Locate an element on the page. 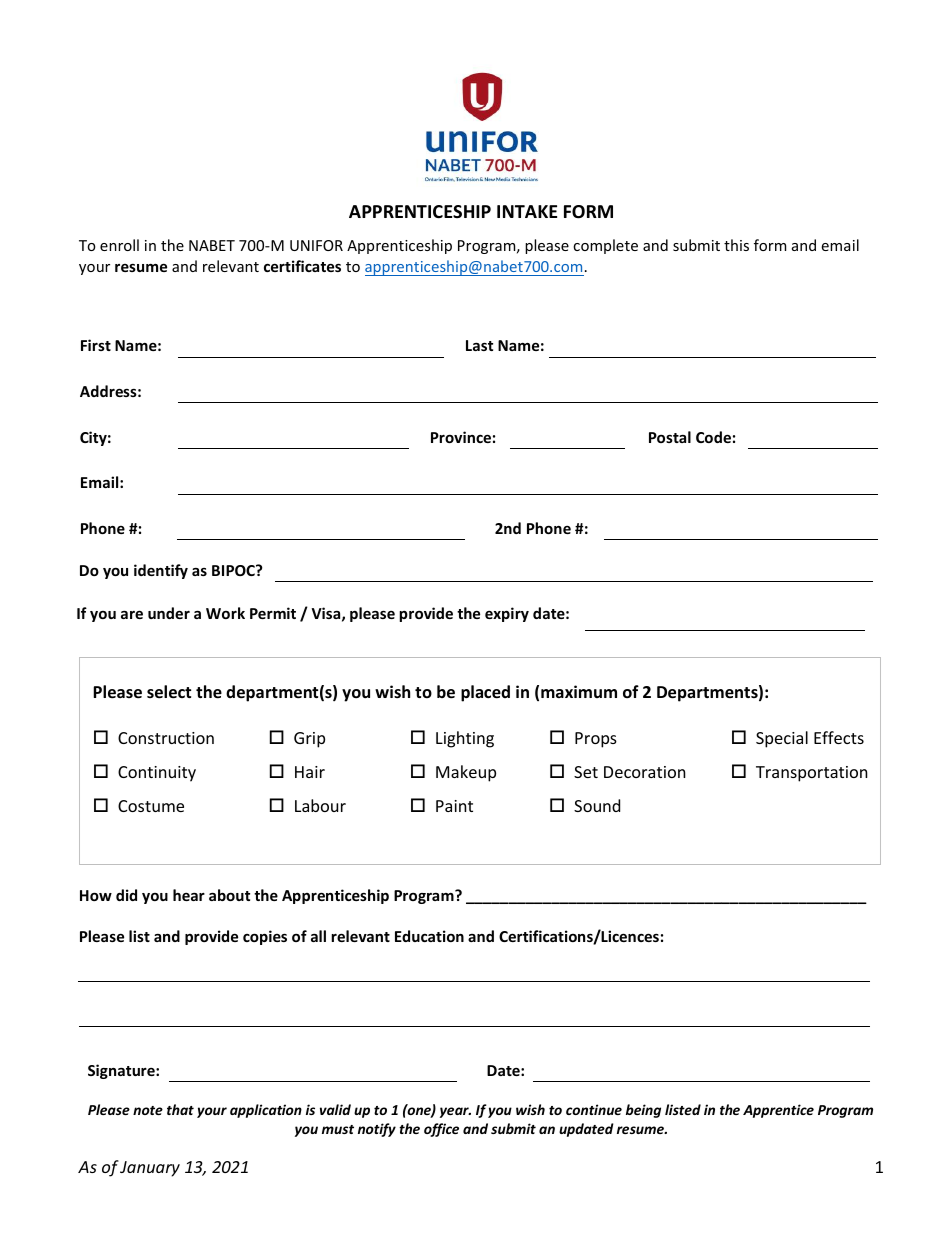  Code is located at coordinates (713, 437).
